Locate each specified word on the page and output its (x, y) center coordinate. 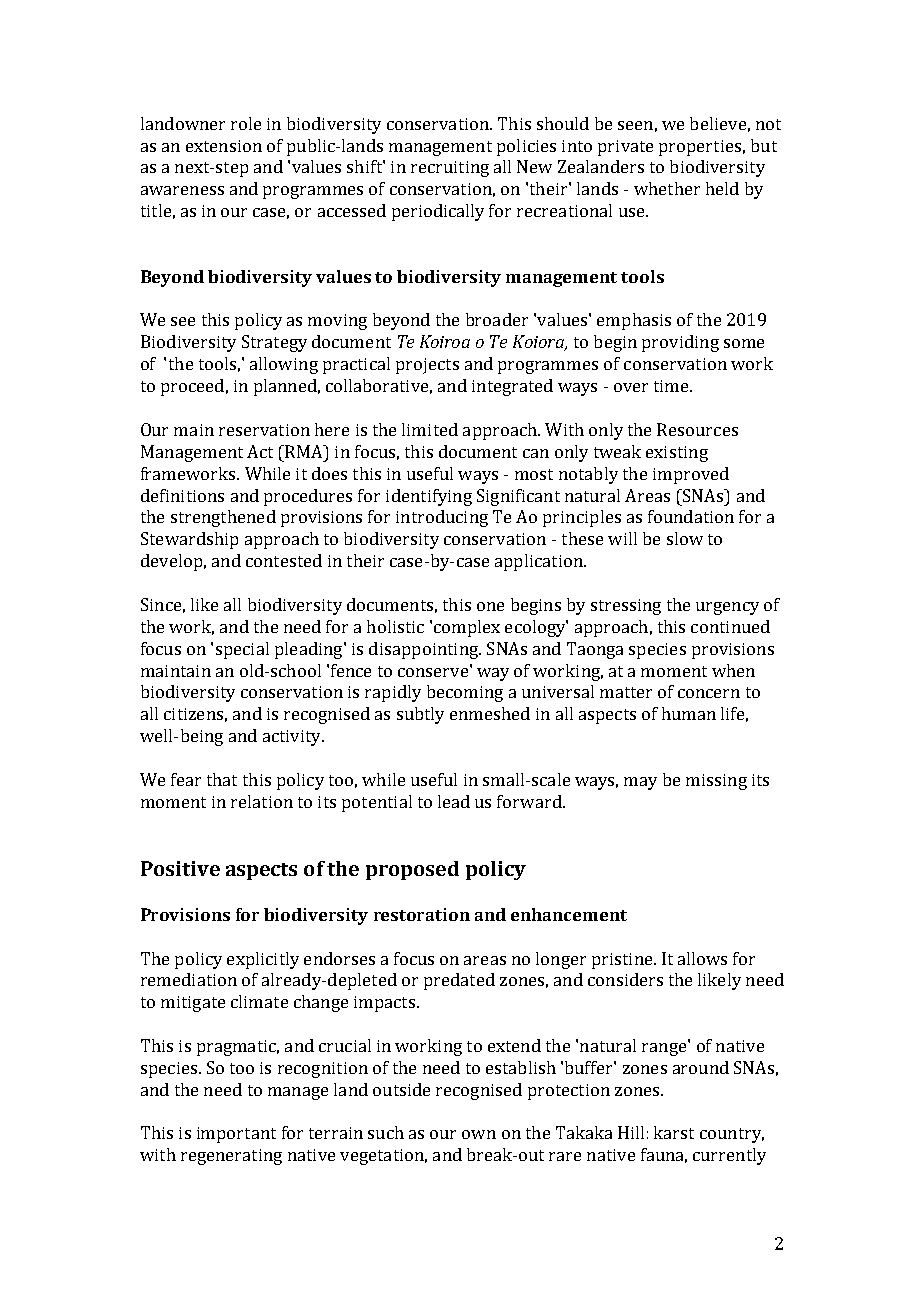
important (236, 1135)
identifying (429, 497)
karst (674, 1132)
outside (401, 1089)
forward (530, 801)
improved (691, 475)
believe (718, 123)
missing (716, 782)
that (222, 779)
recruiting (450, 169)
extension (224, 146)
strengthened (223, 518)
